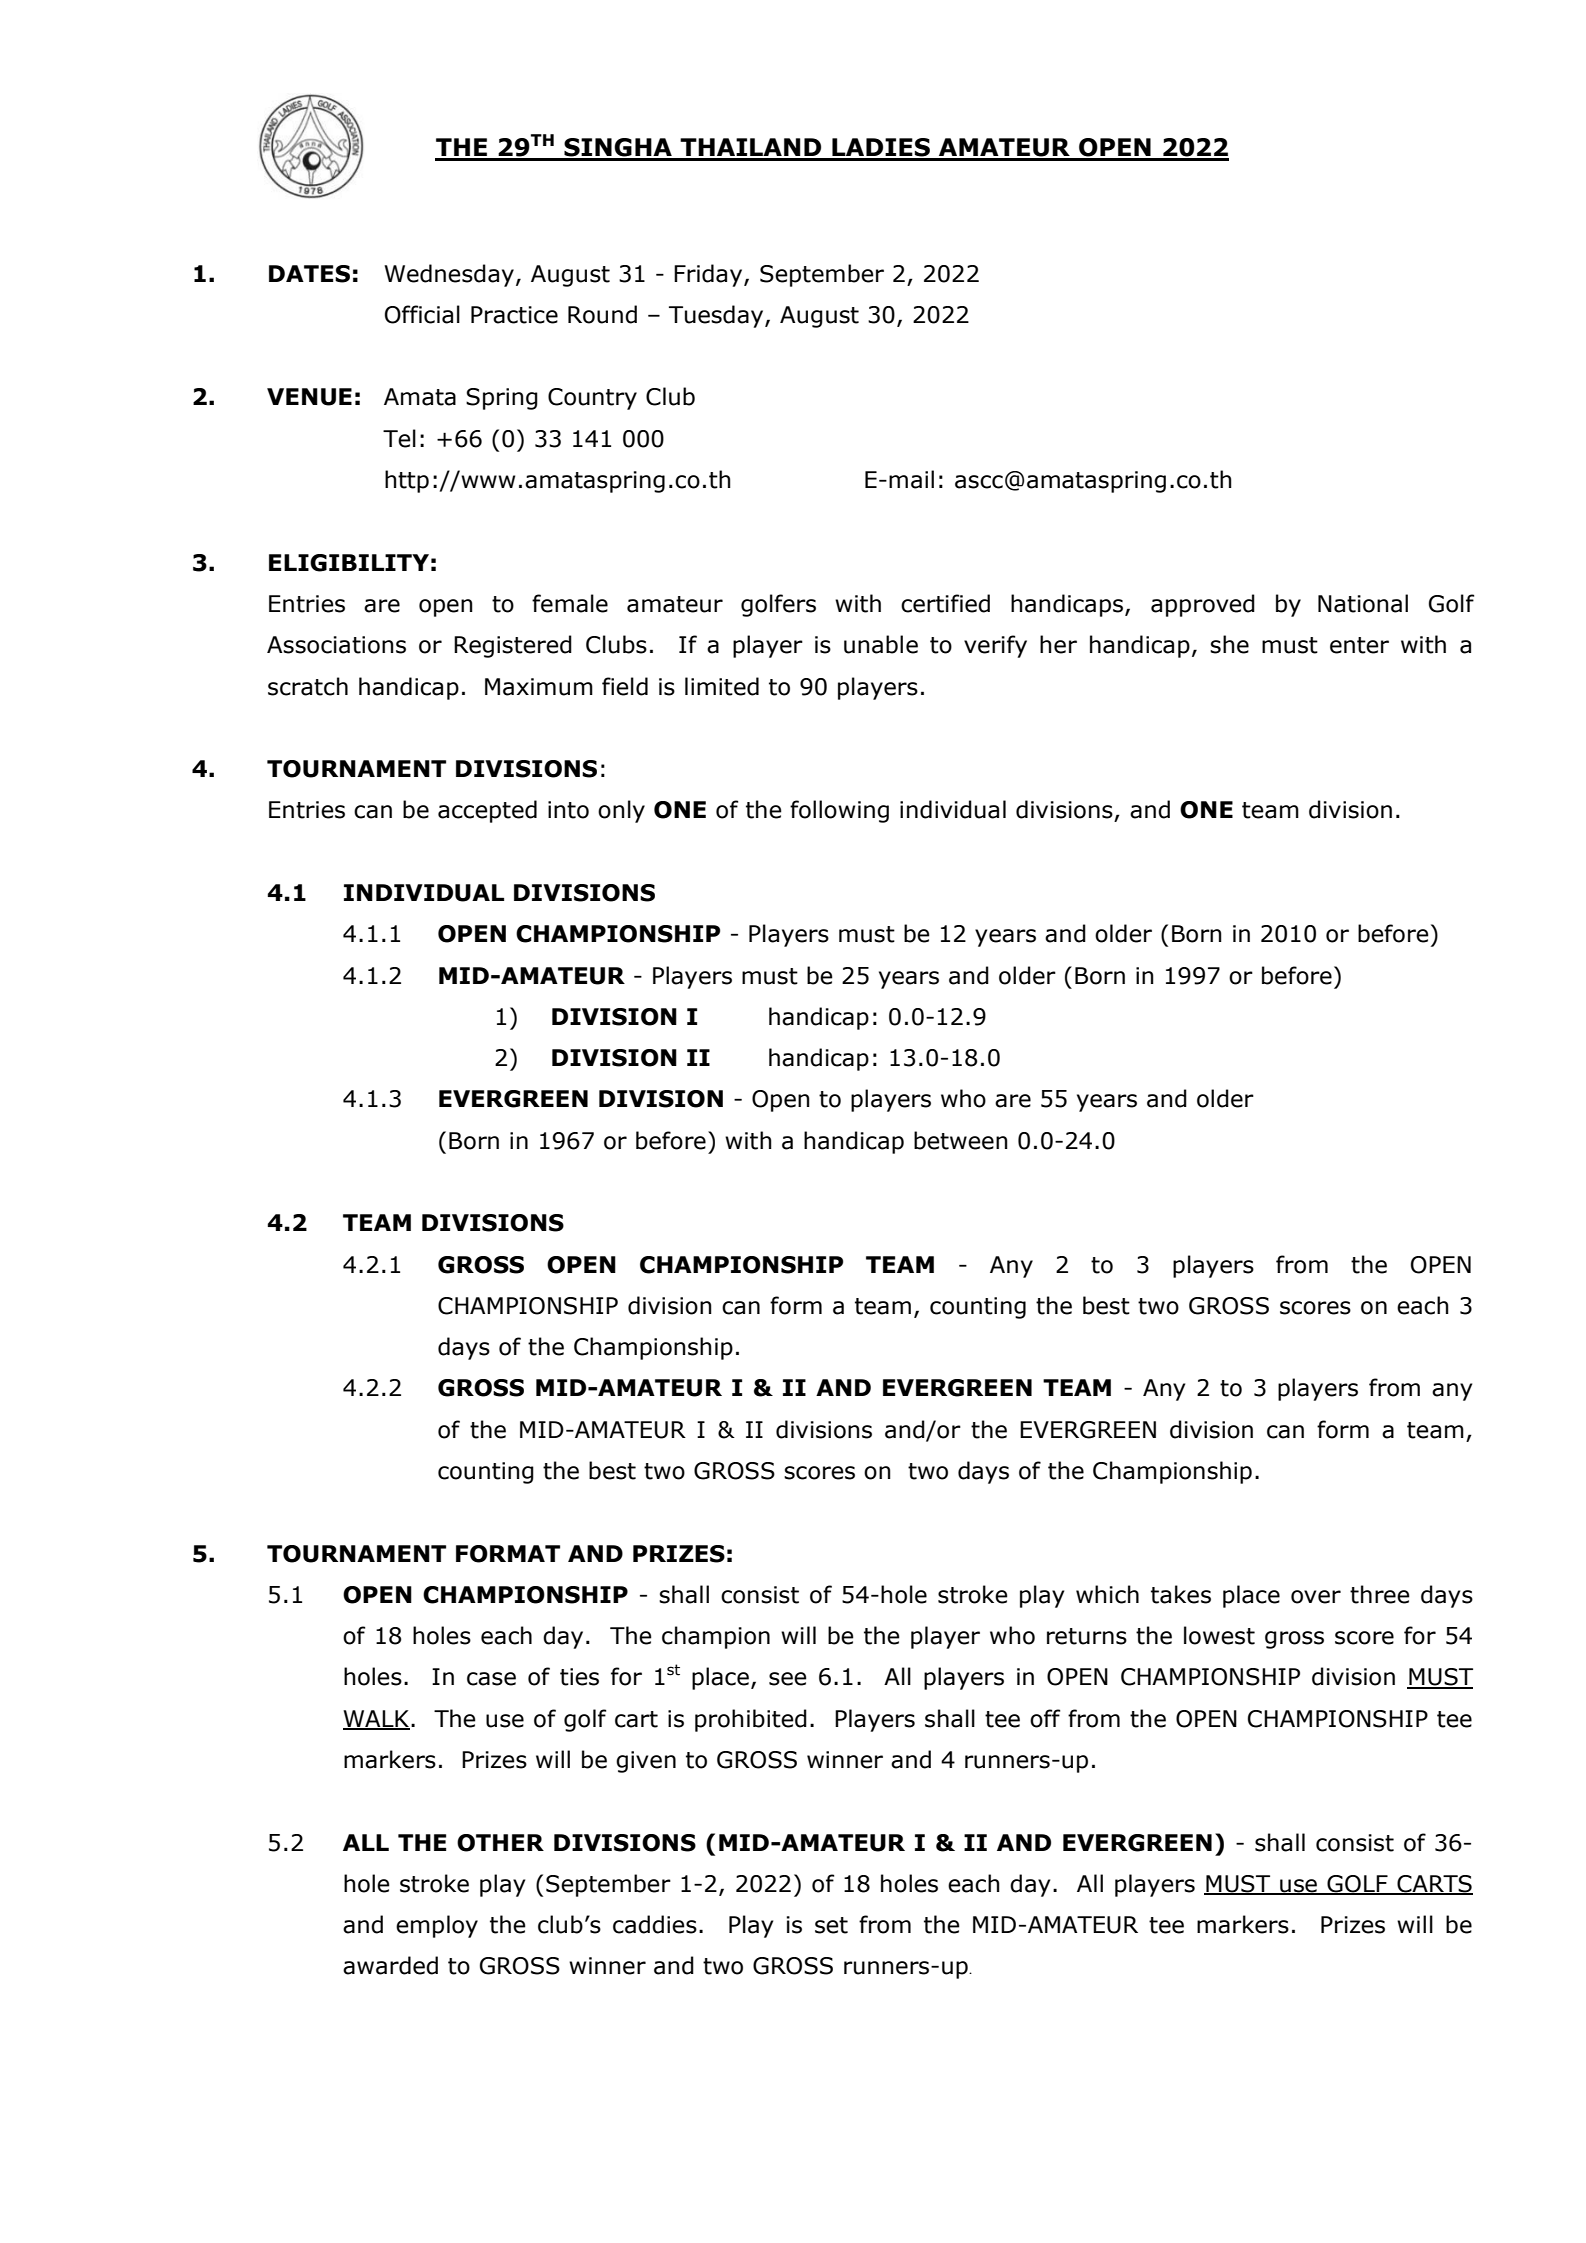  I want to click on employ, so click(437, 1926).
